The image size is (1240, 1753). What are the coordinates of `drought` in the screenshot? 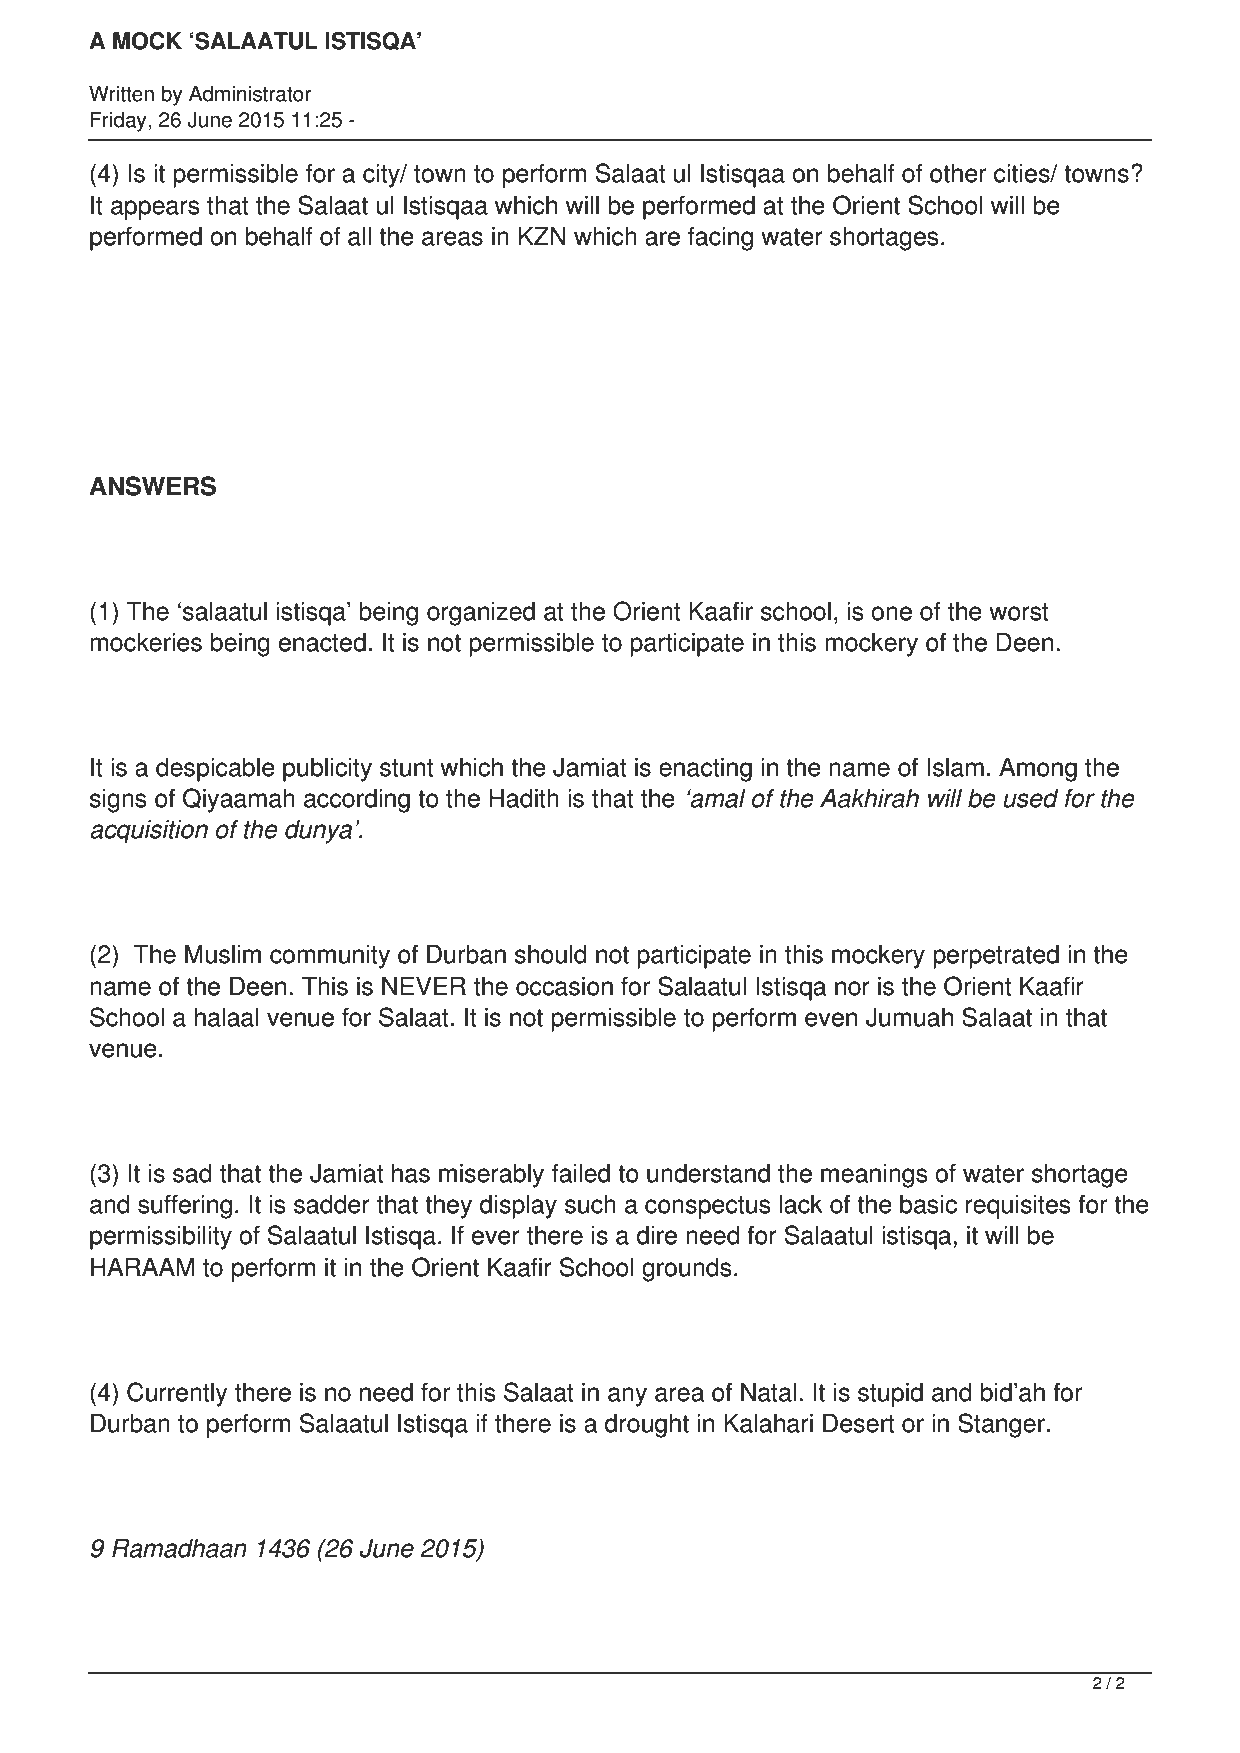 It's located at (647, 1425).
